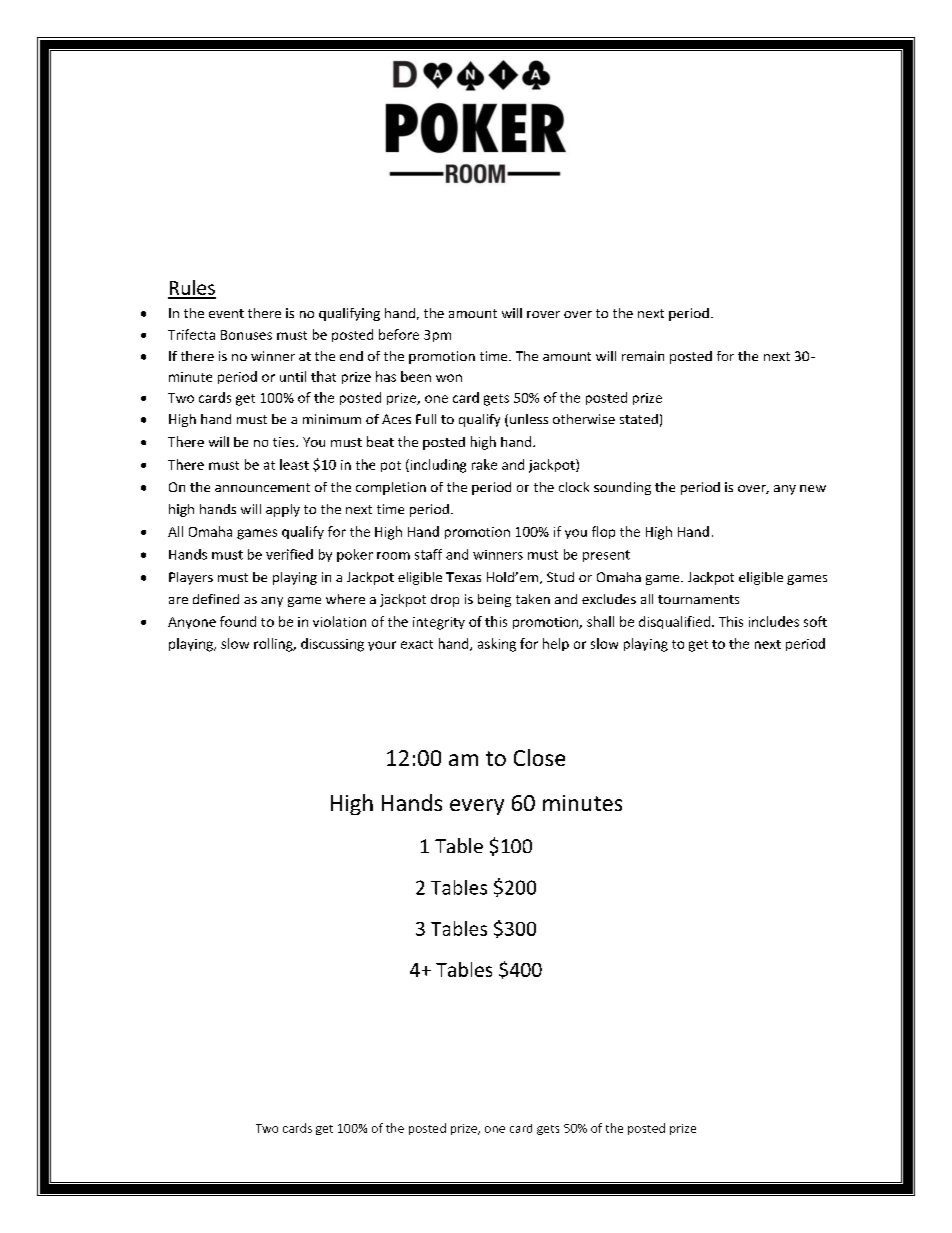  What do you see at coordinates (246, 335) in the screenshot?
I see `Bonuses` at bounding box center [246, 335].
